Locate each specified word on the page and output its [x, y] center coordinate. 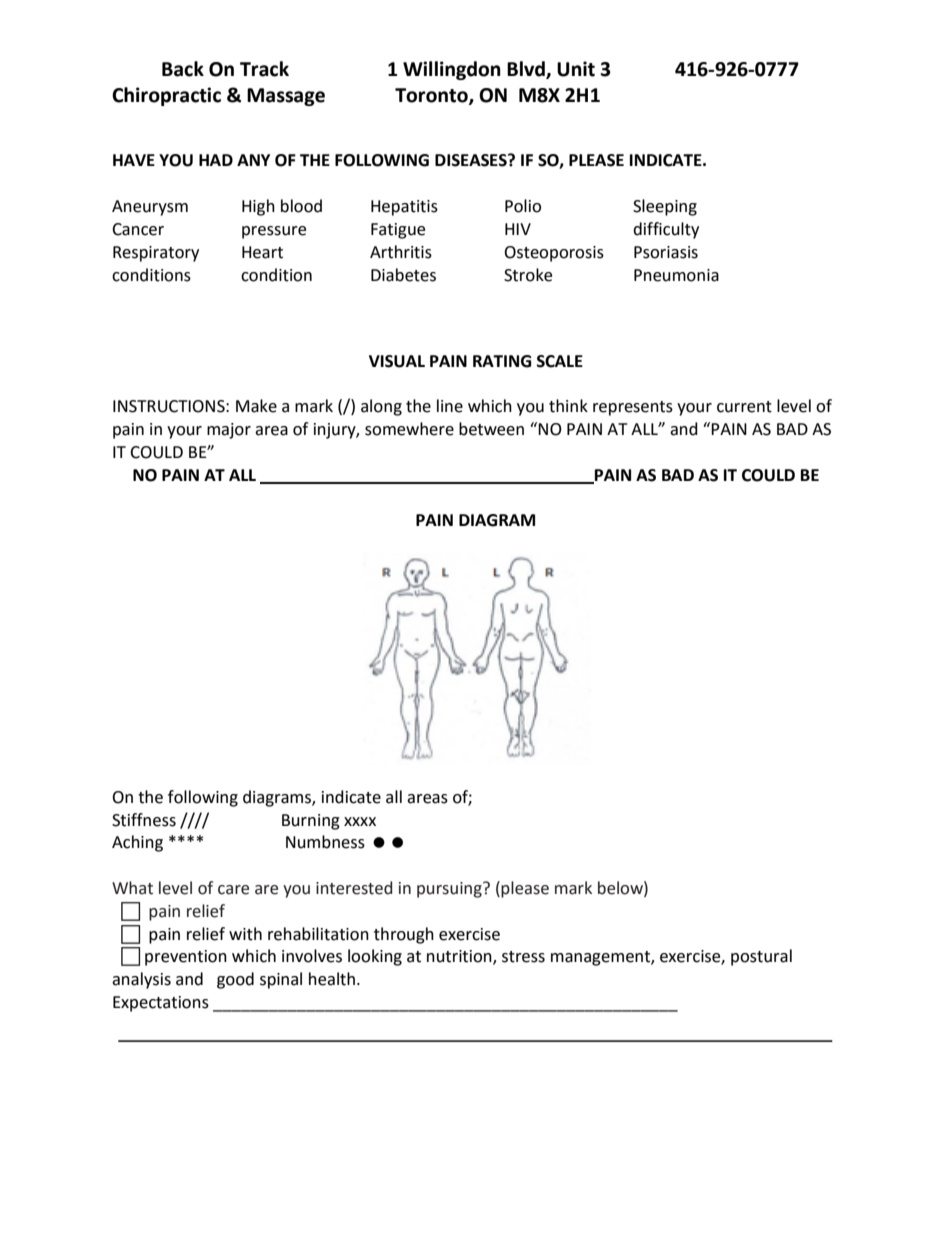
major [229, 431]
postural [761, 957]
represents [633, 408]
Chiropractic [166, 96]
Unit [576, 69]
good [235, 980]
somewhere [409, 429]
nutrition [460, 957]
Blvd [527, 70]
